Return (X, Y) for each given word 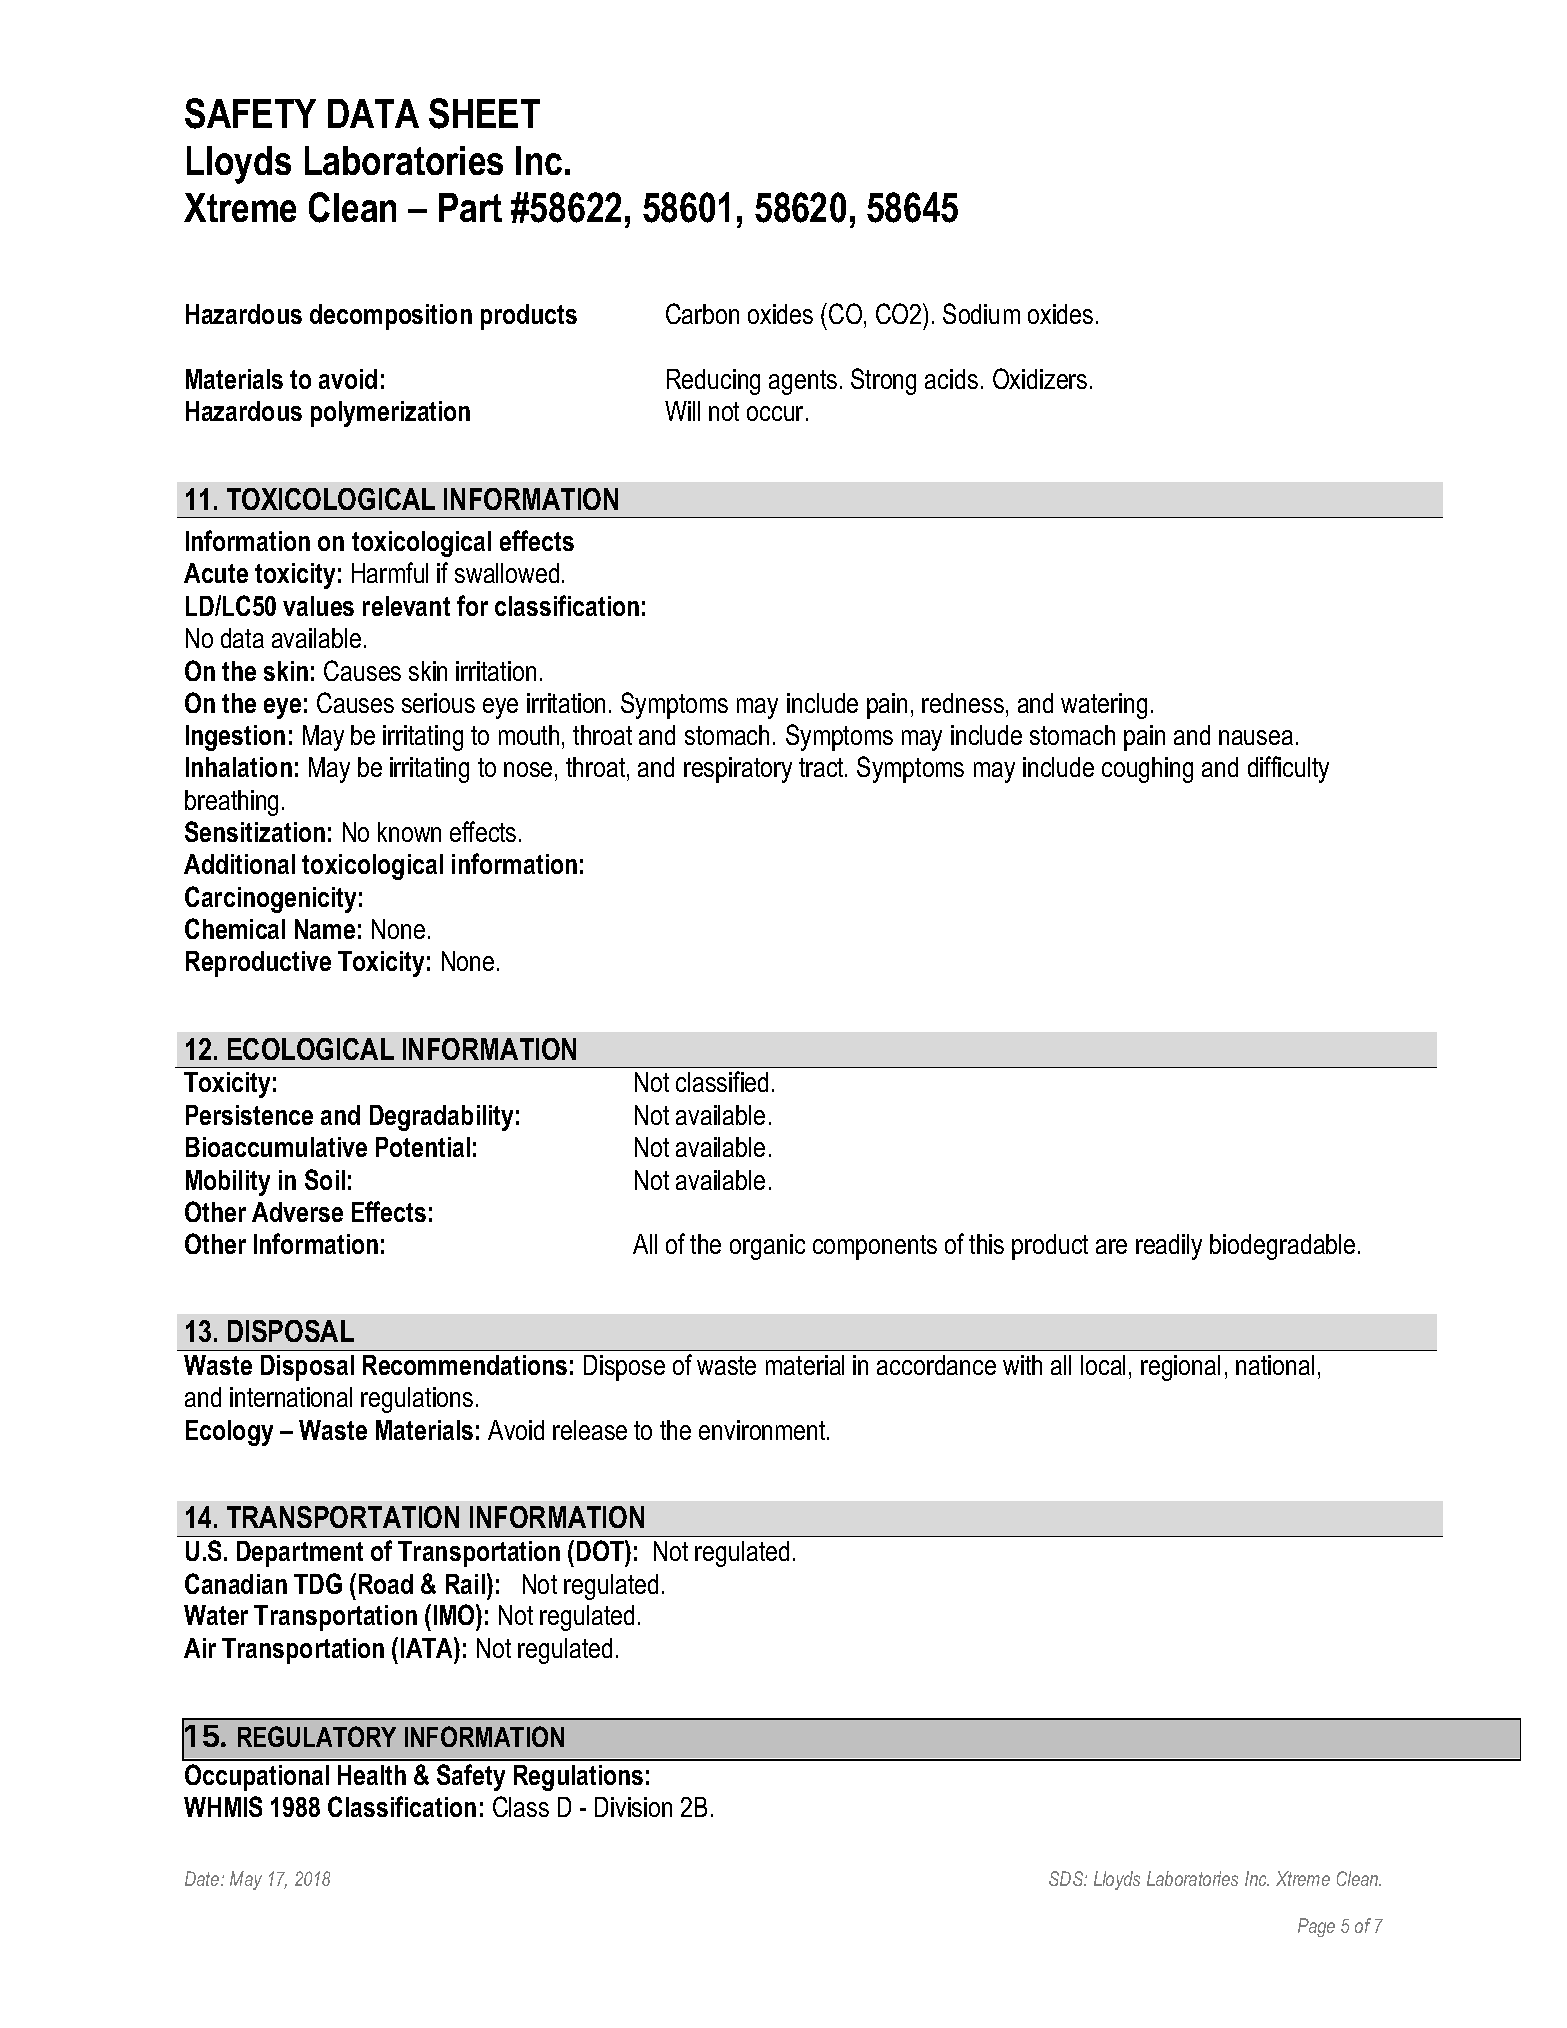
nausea (1256, 737)
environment (763, 1430)
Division (633, 1807)
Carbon (702, 313)
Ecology (229, 1433)
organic (767, 1247)
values (318, 606)
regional (1180, 1368)
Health (372, 1775)
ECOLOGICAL (311, 1049)
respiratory (738, 770)
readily (1169, 1247)
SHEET (484, 113)
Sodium (981, 313)
